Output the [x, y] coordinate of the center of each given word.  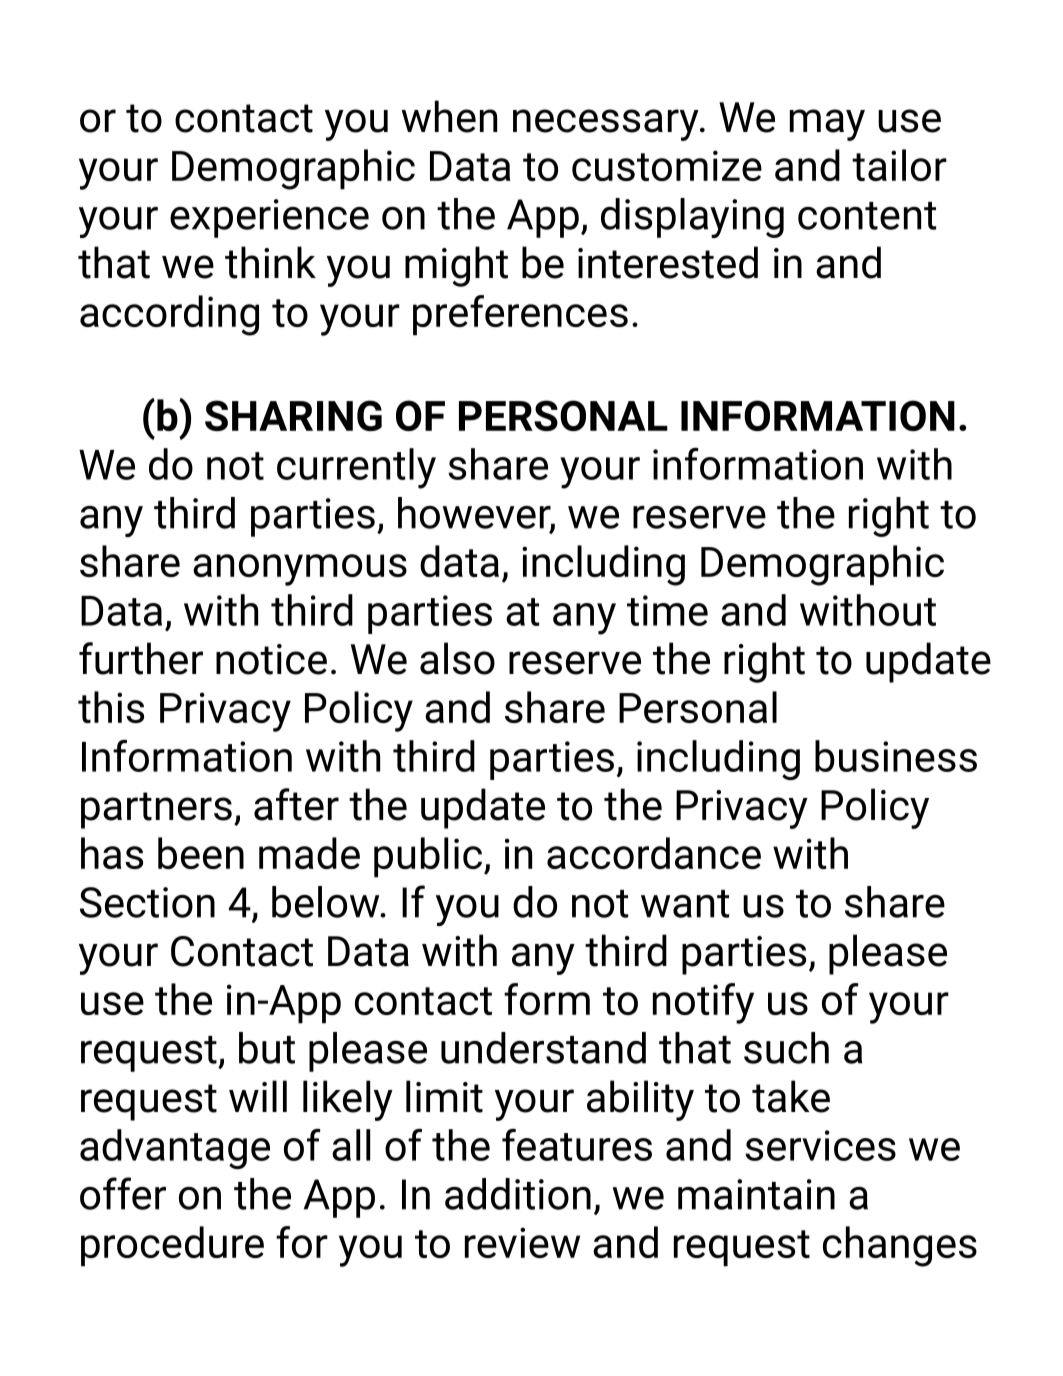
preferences [520, 315]
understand [543, 1048]
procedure [172, 1246]
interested [668, 262]
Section [147, 902]
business [896, 756]
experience [269, 218]
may [827, 125]
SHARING [293, 415]
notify [703, 1003]
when [449, 116]
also [457, 658]
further [141, 658]
